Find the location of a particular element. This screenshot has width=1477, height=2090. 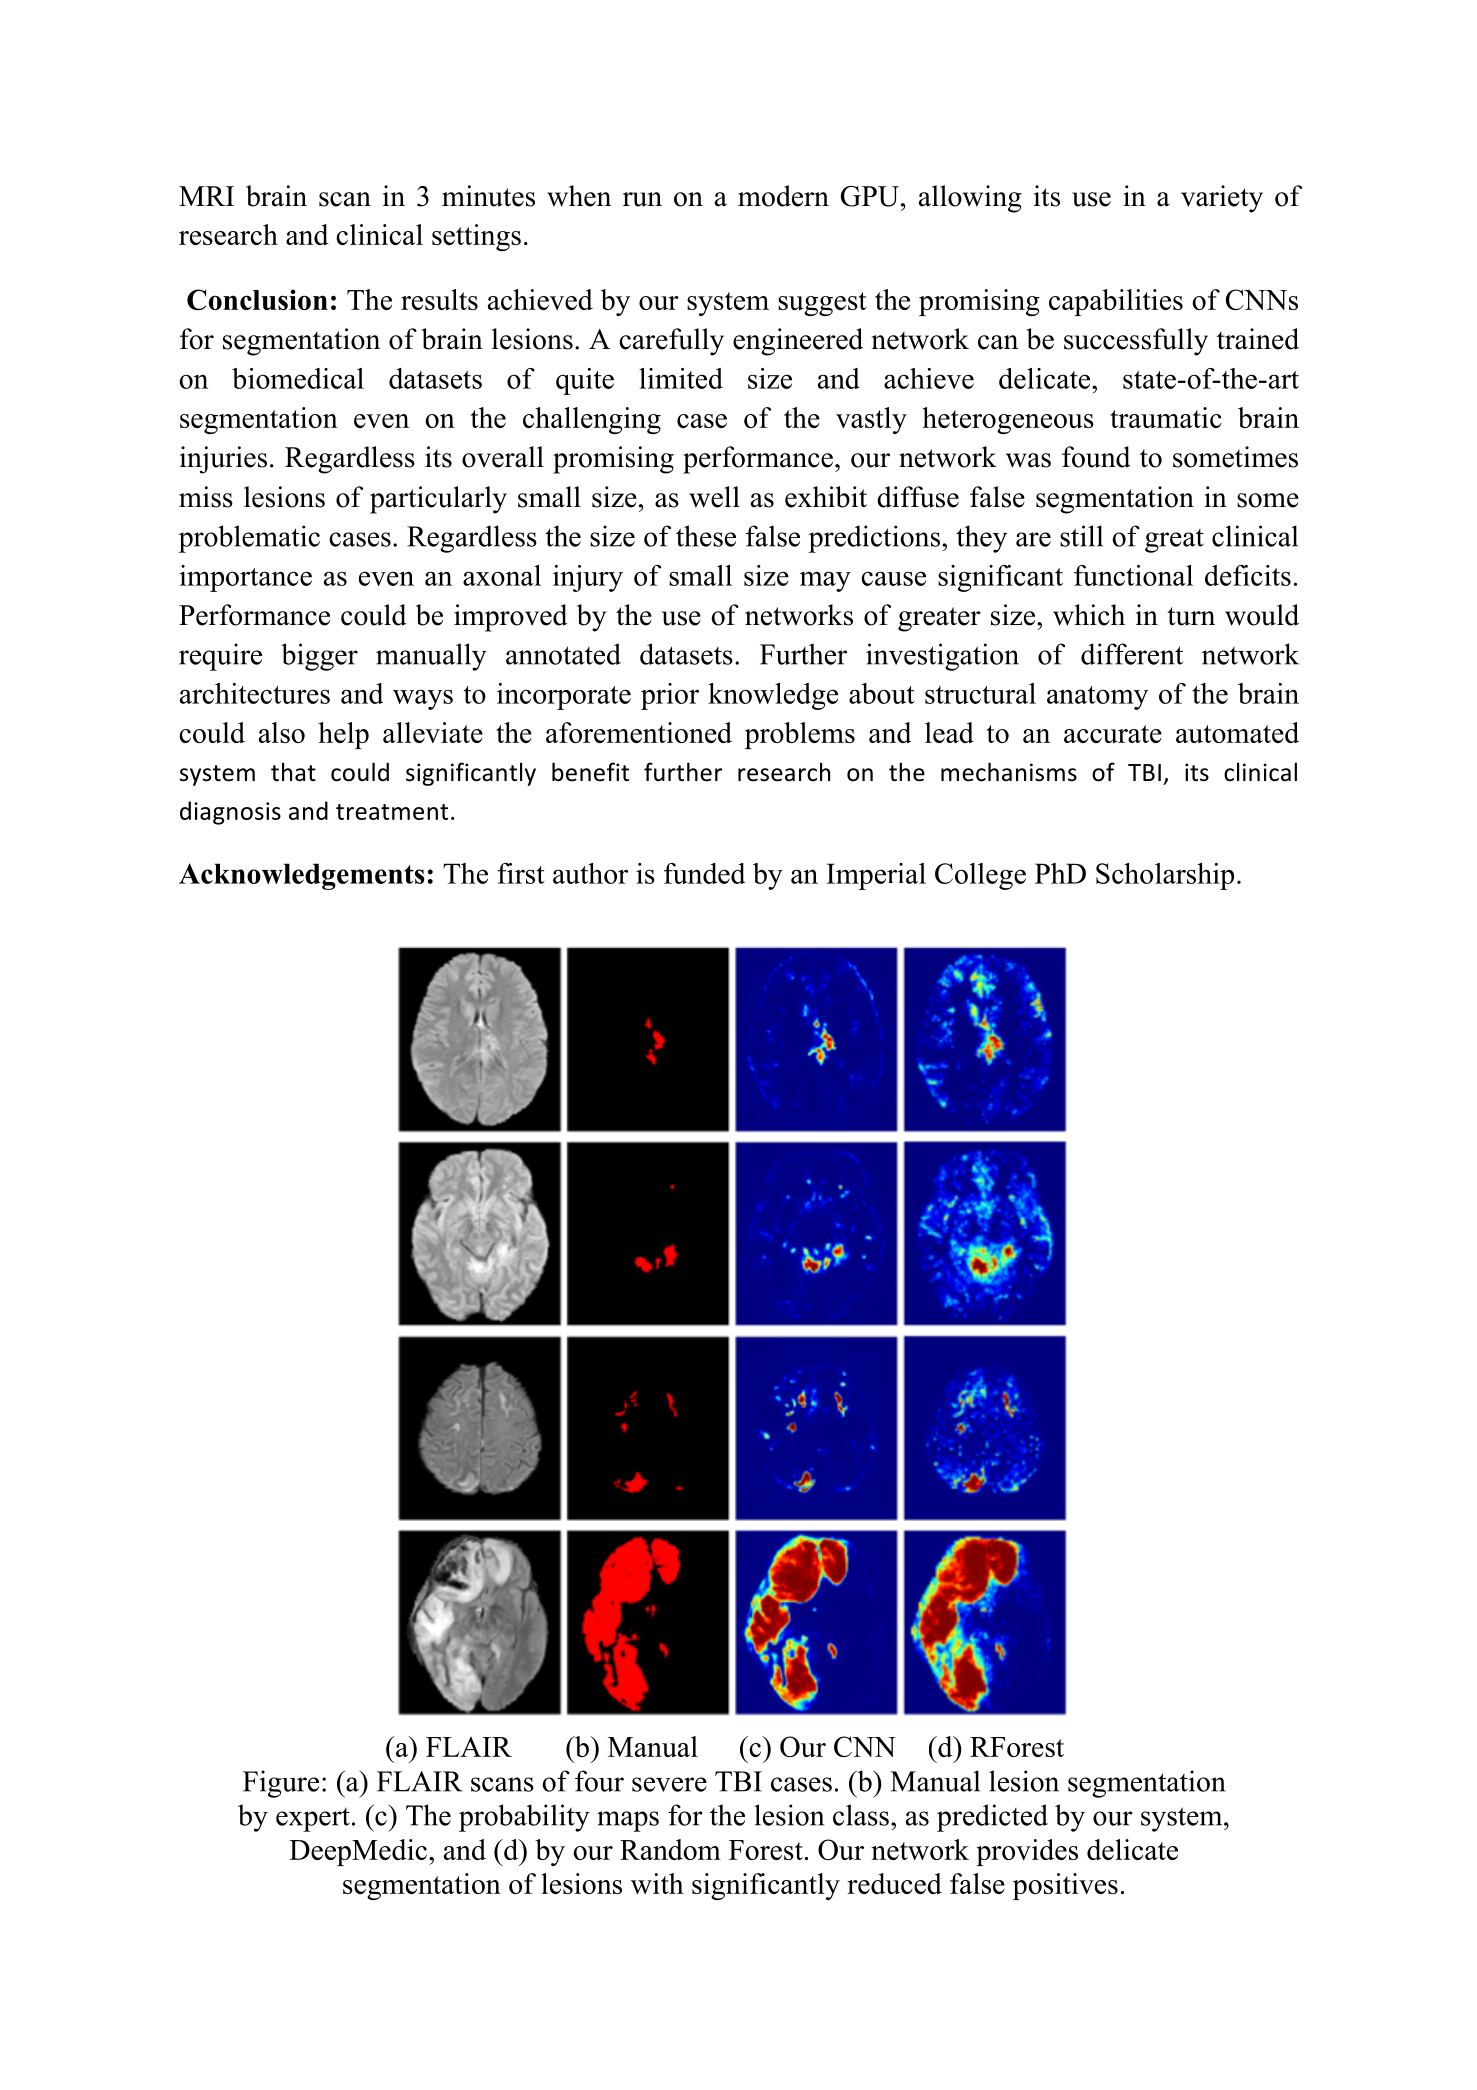

funded is located at coordinates (704, 873).
